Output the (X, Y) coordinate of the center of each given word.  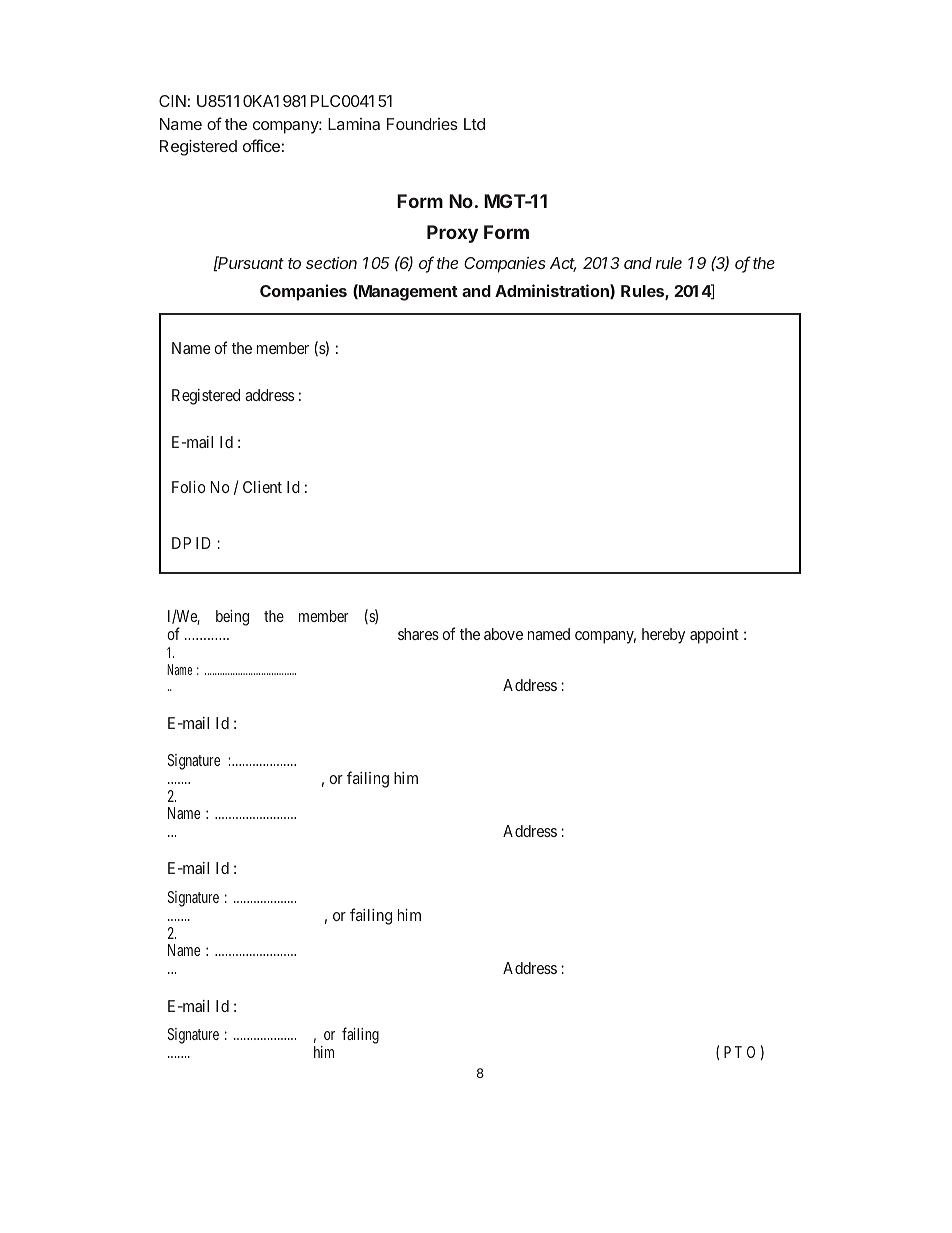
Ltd (474, 124)
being (232, 618)
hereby (663, 636)
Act (563, 264)
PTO (739, 1052)
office (261, 145)
